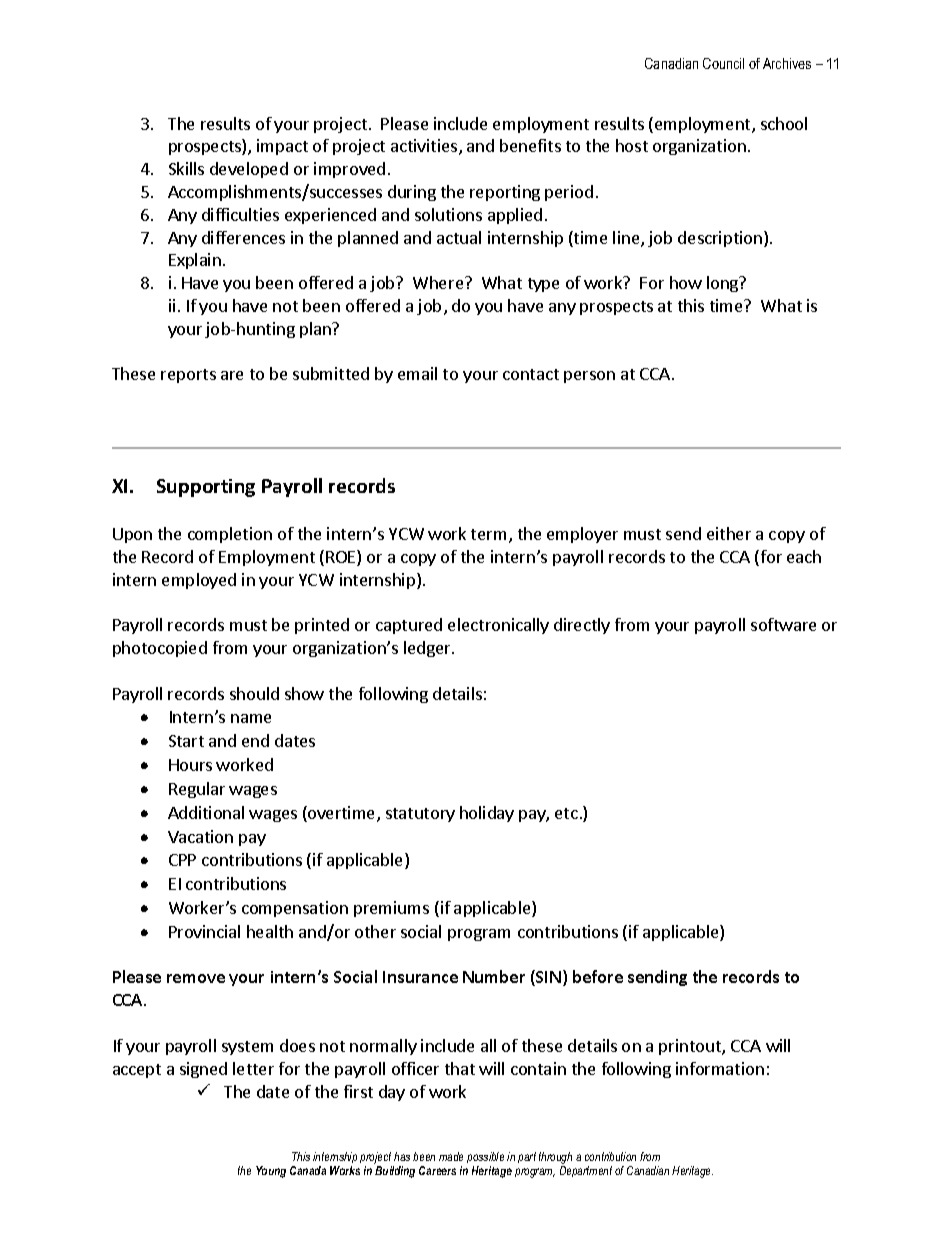 The image size is (952, 1233). What do you see at coordinates (729, 533) in the screenshot?
I see `either` at bounding box center [729, 533].
